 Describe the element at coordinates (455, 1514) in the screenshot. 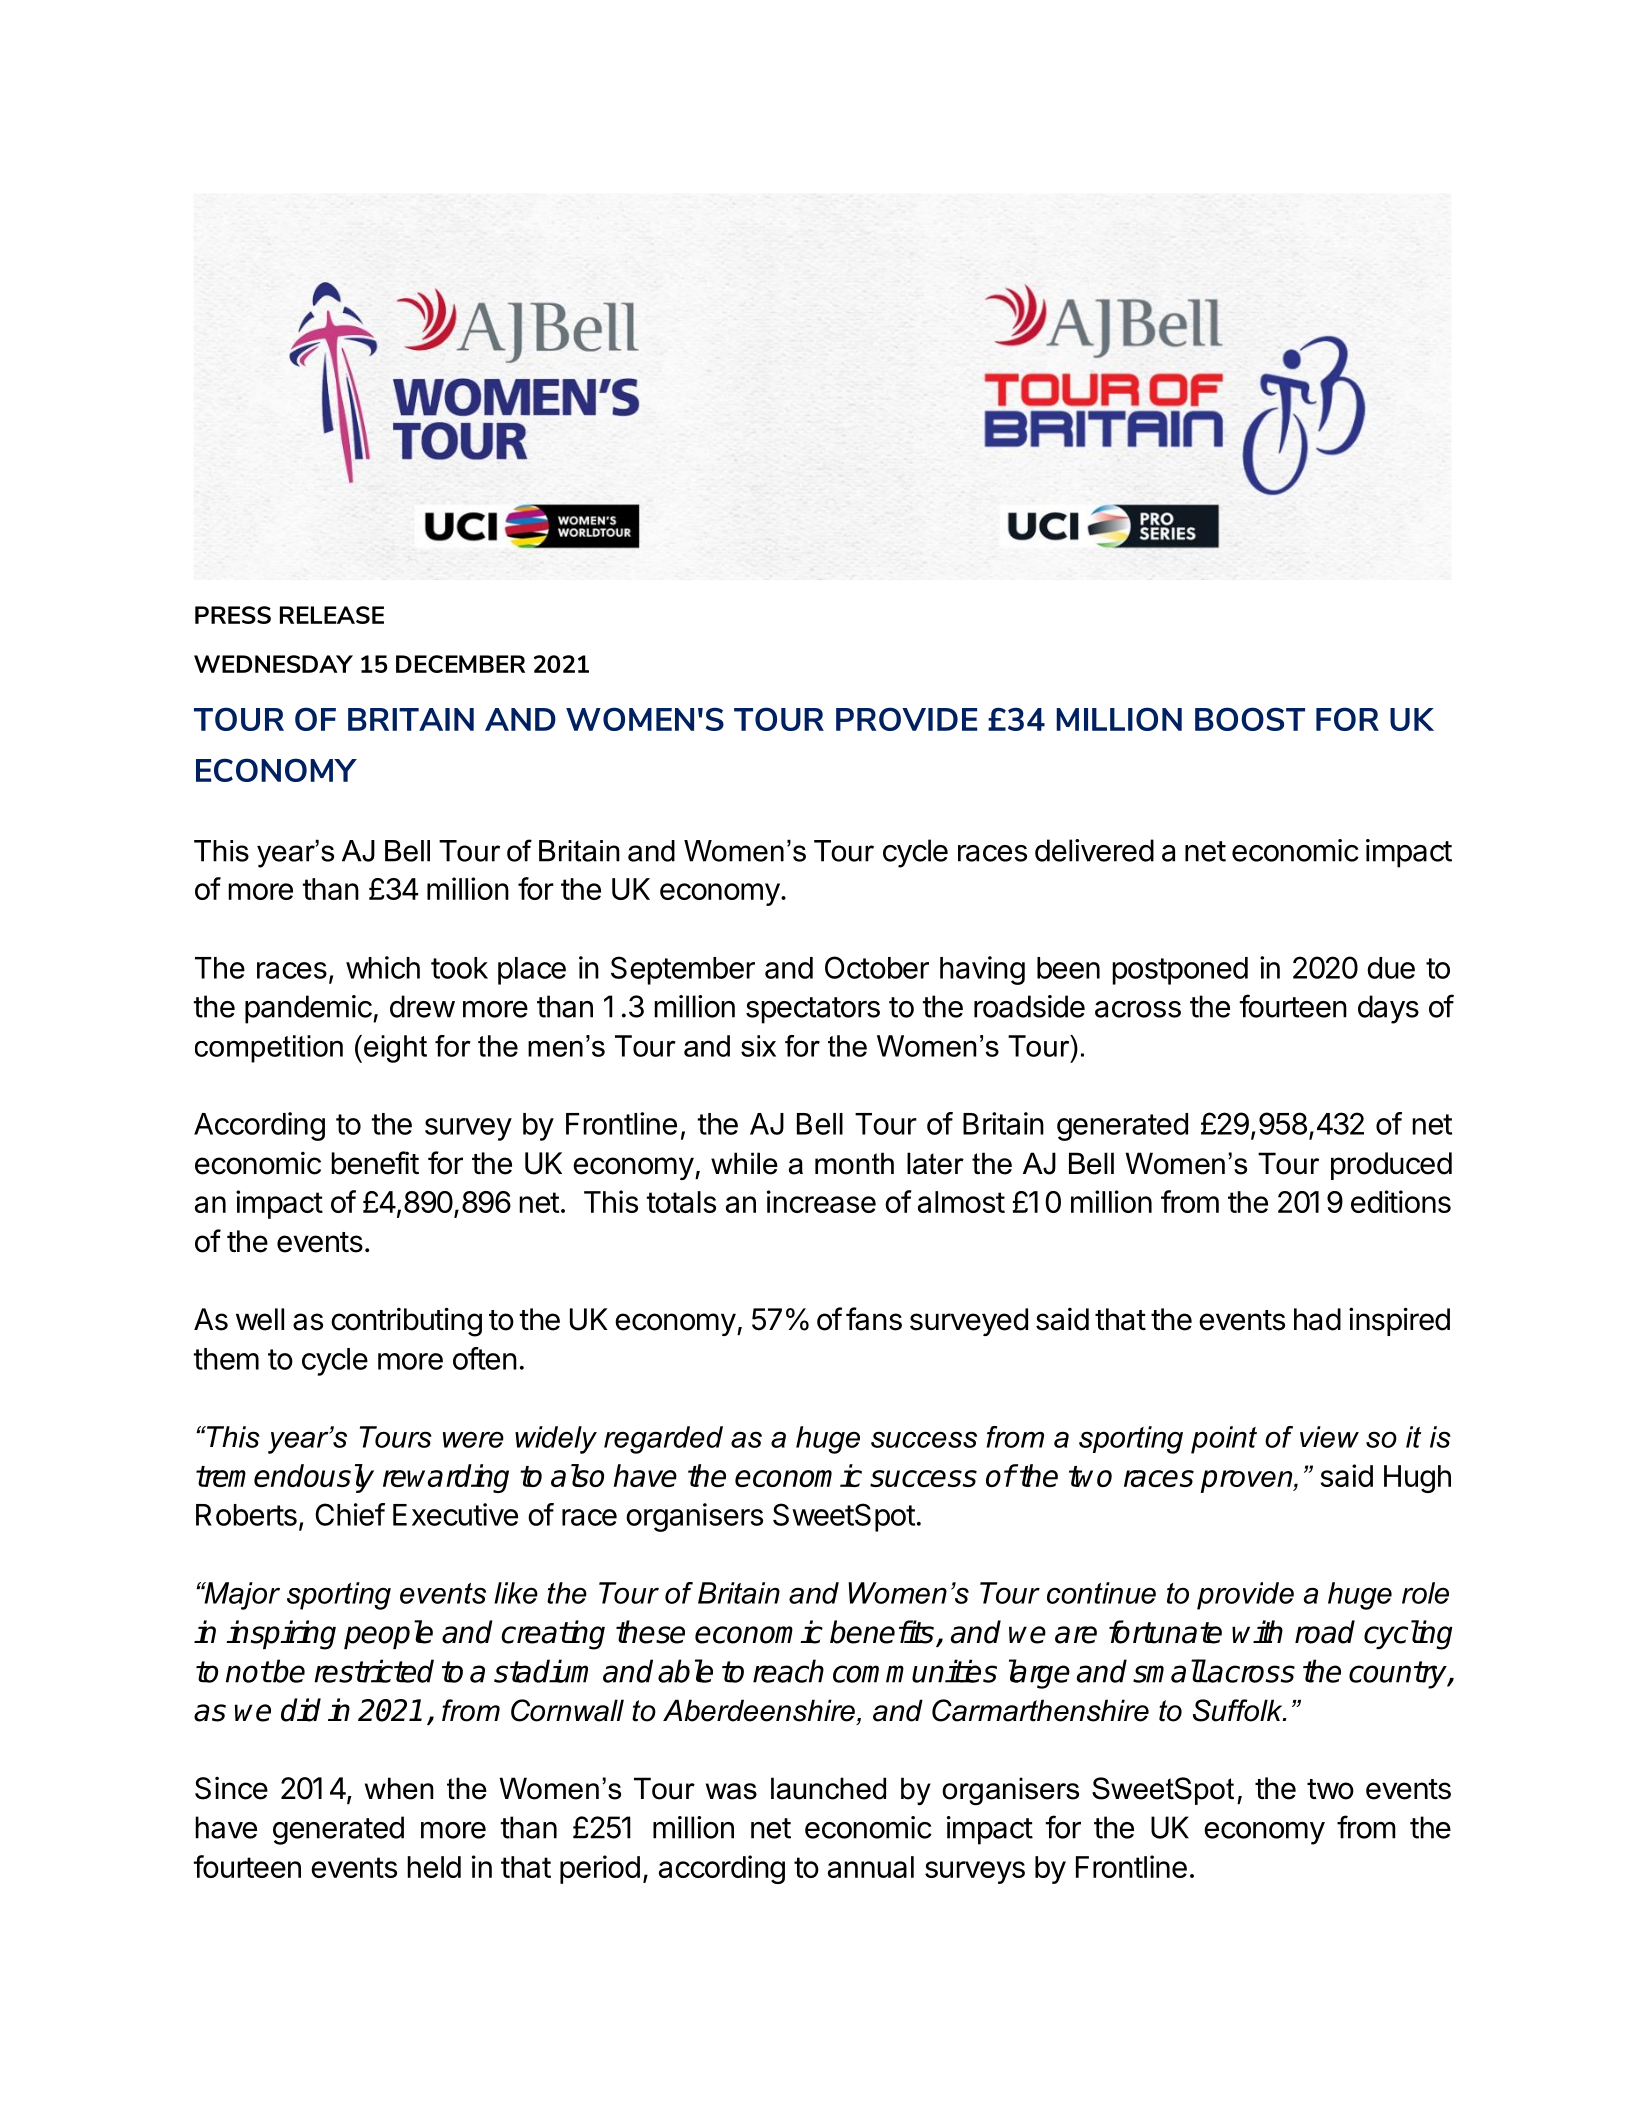

I see `Executive` at that location.
